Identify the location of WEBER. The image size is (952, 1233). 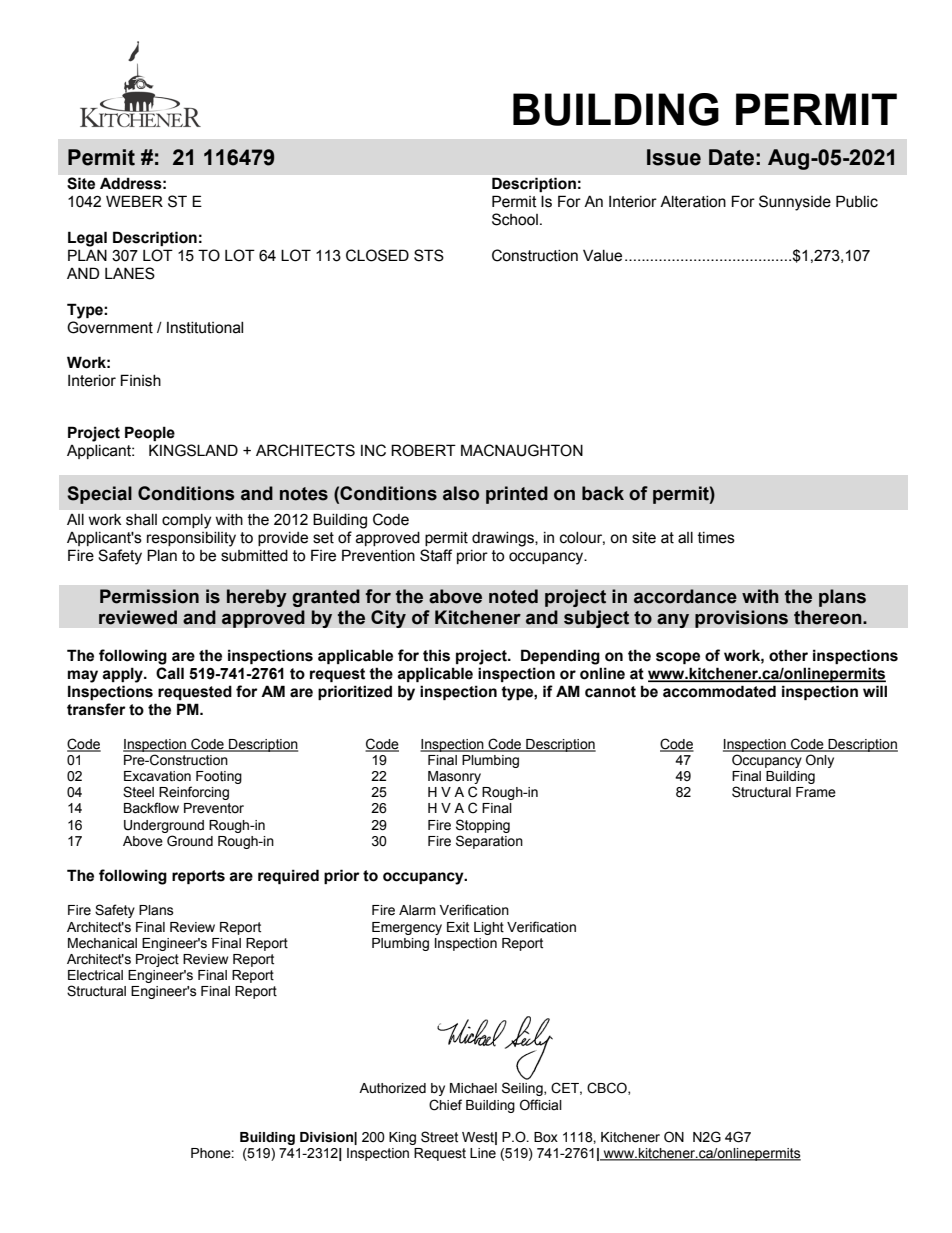
(134, 201).
